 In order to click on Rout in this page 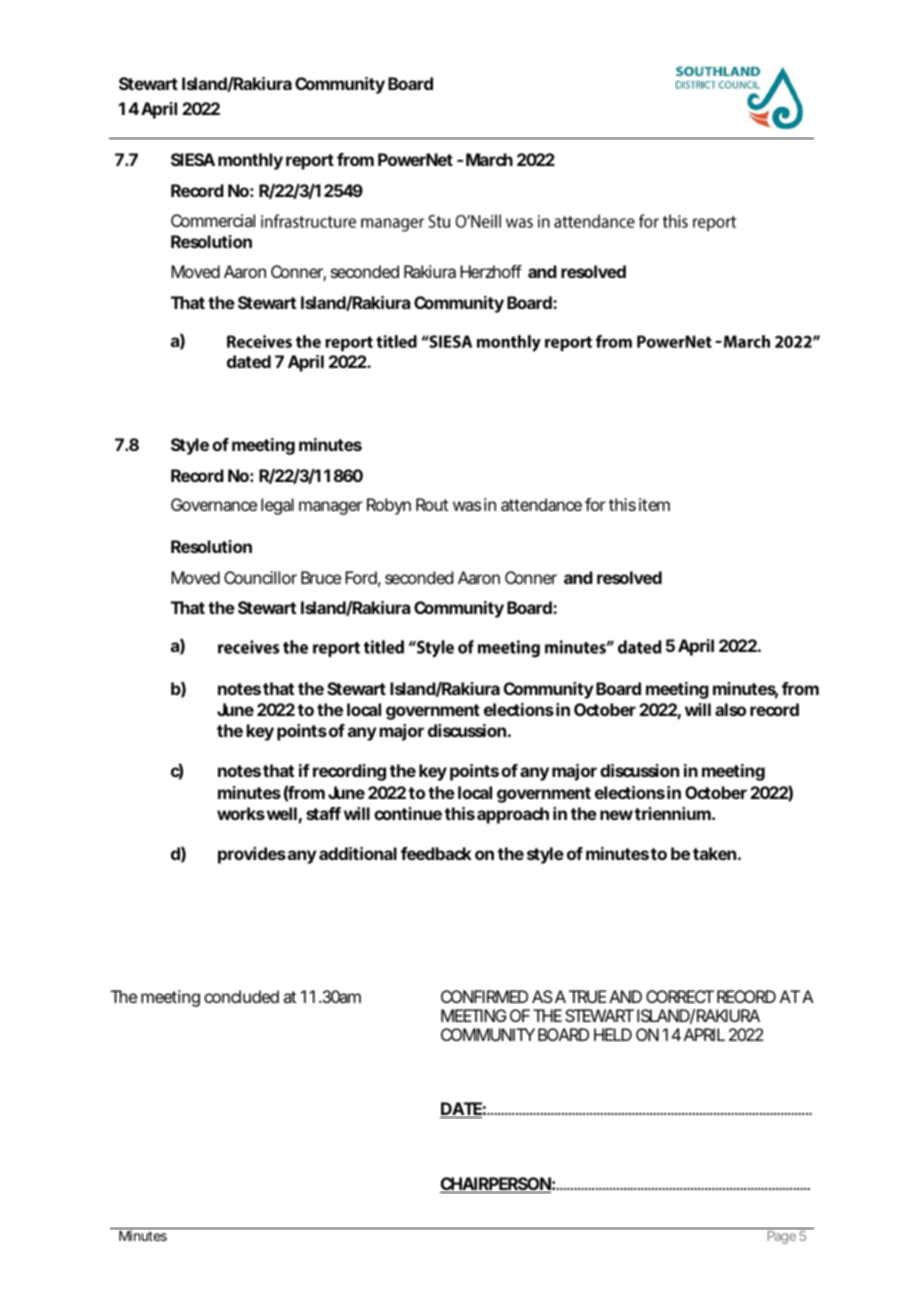, I will do `click(432, 504)`.
